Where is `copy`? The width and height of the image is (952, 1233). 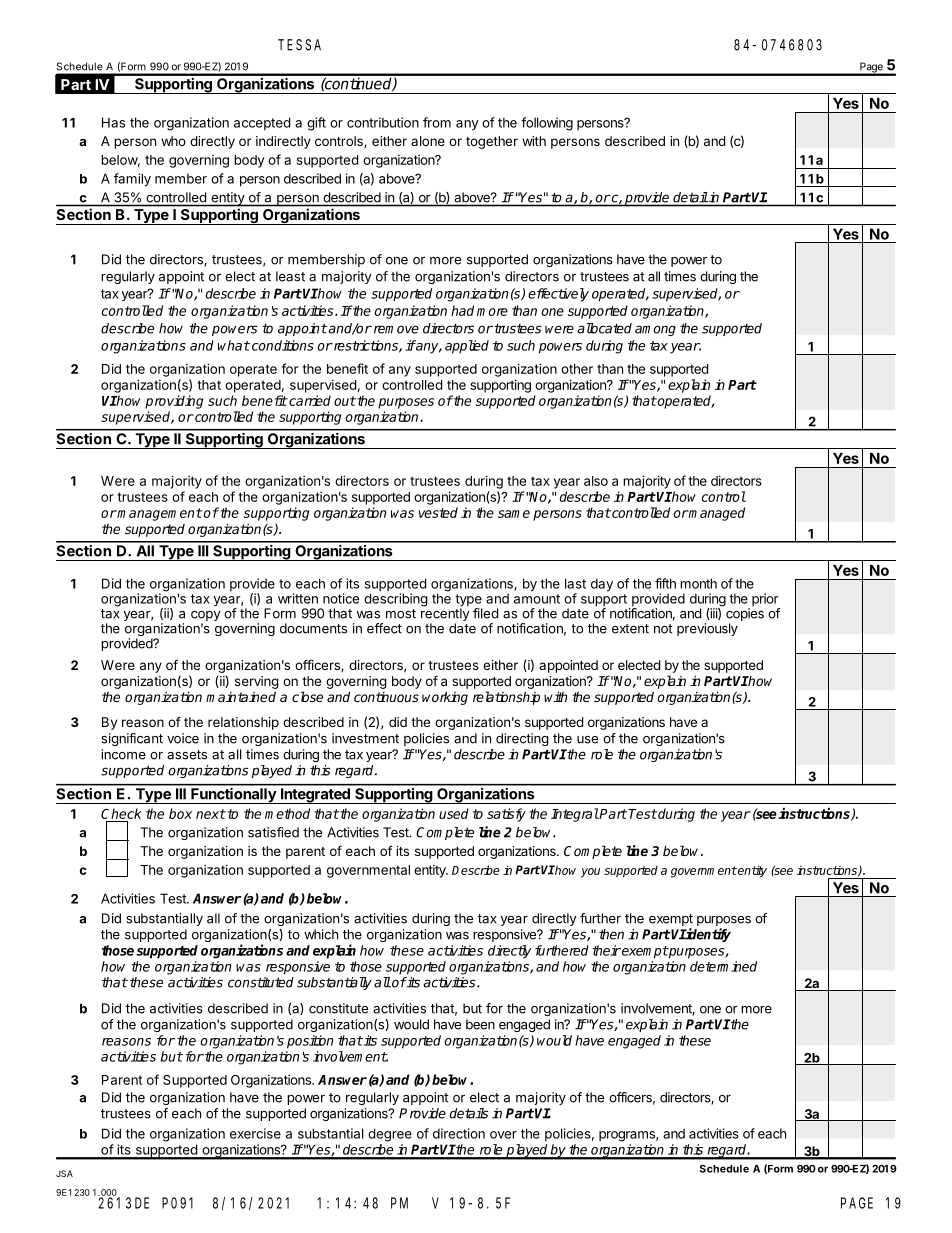
copy is located at coordinates (206, 617).
